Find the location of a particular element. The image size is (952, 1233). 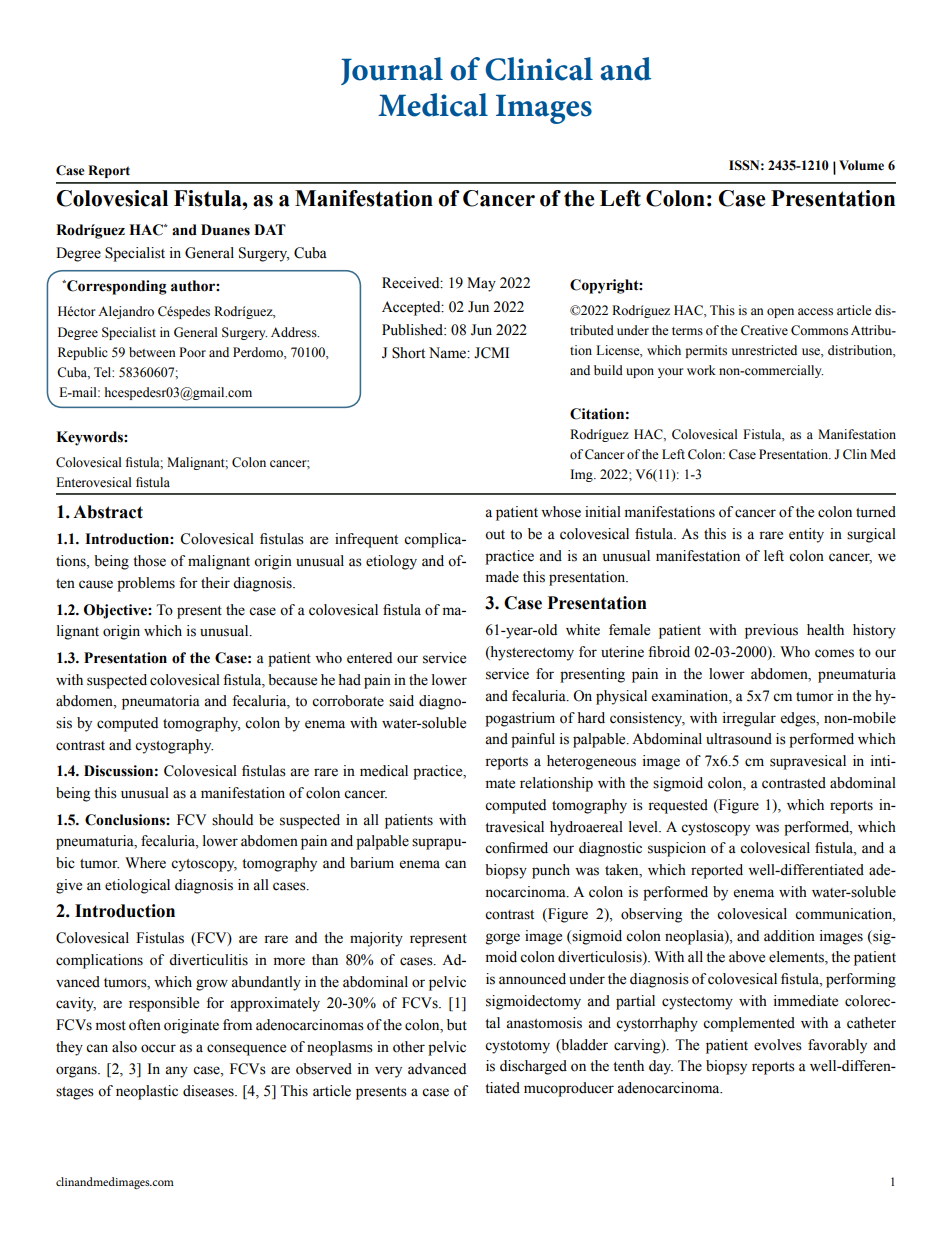

problems is located at coordinates (146, 584).
